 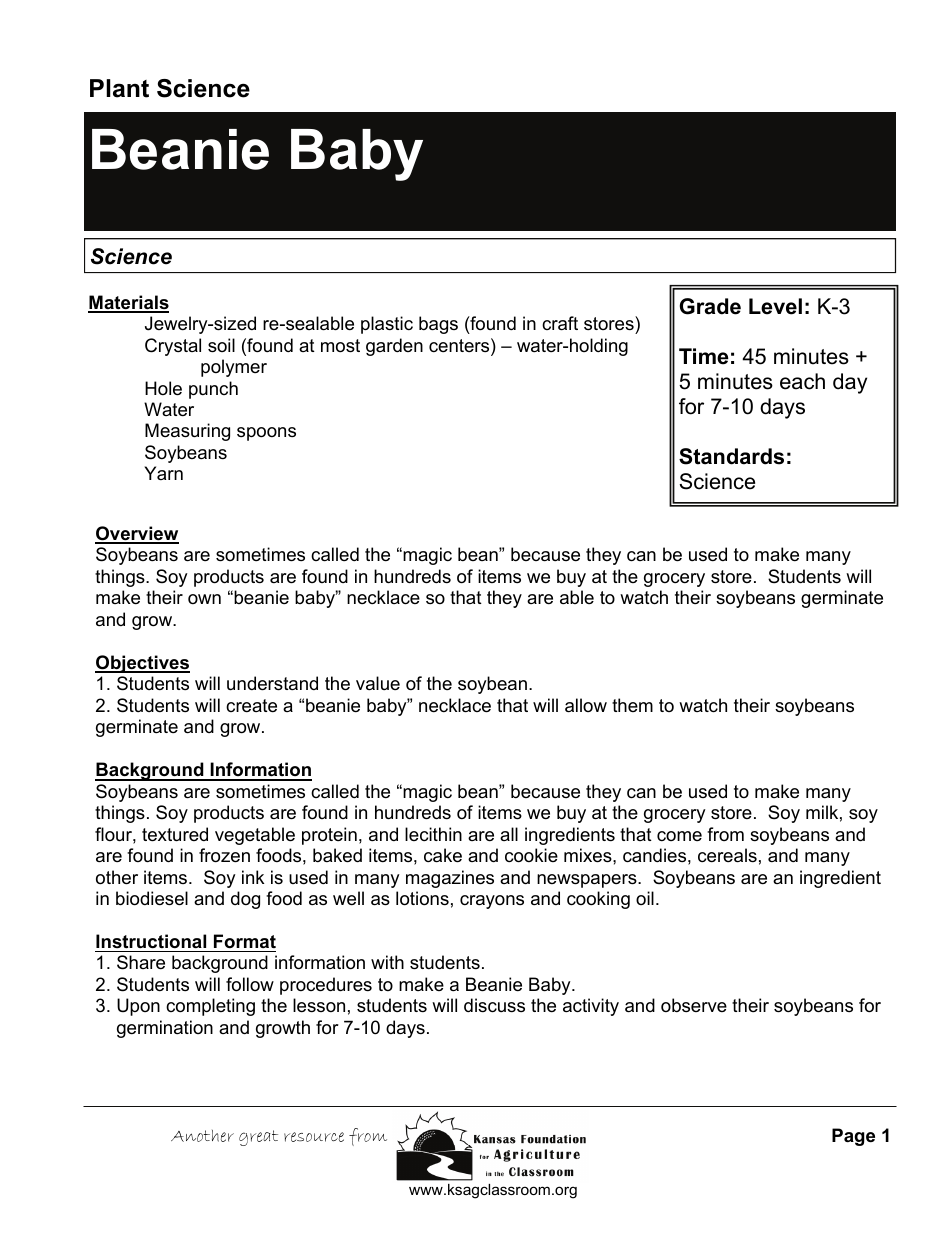 I want to click on Page, so click(x=853, y=1137).
